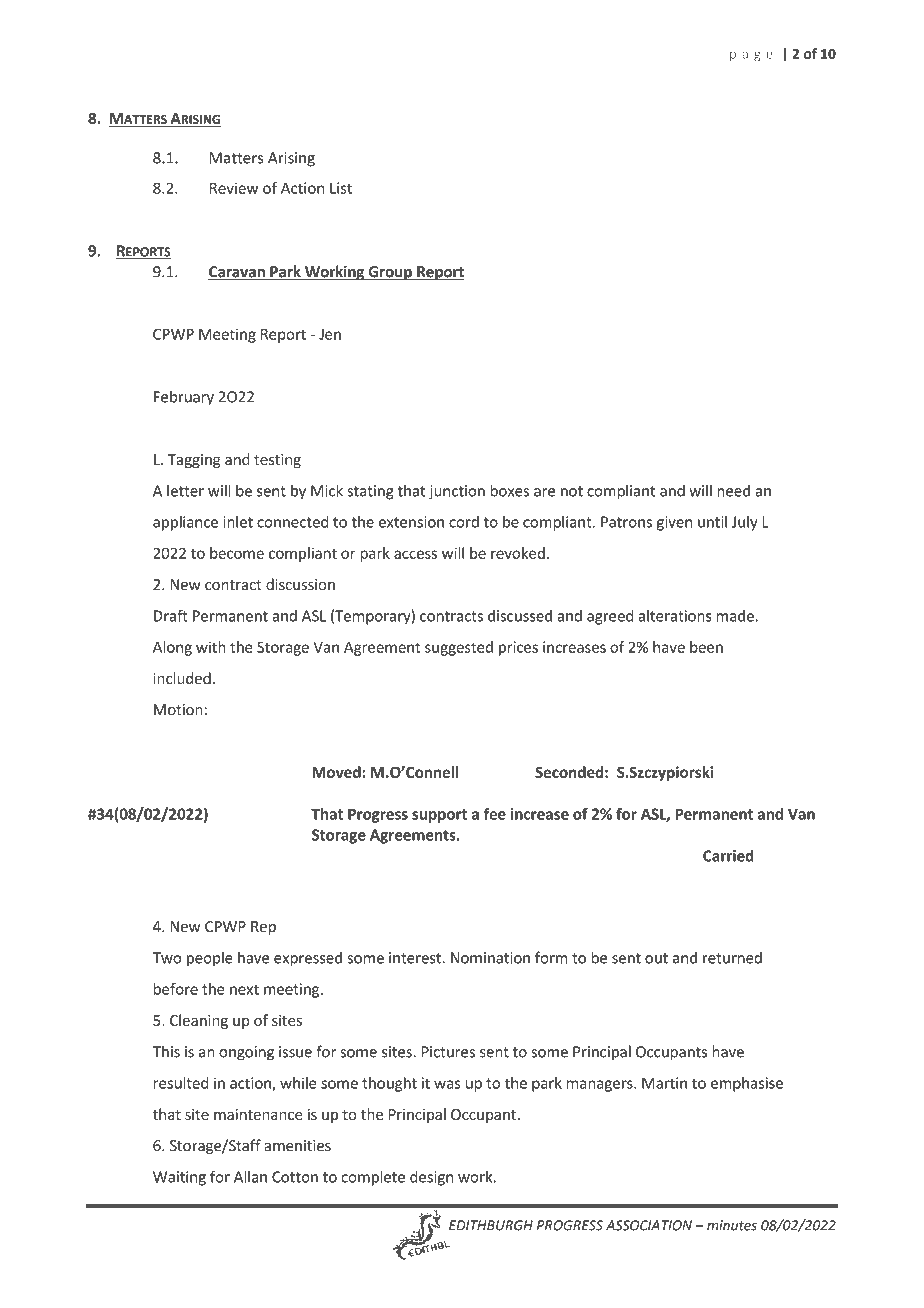 The height and width of the screenshot is (1308, 924). Describe the element at coordinates (459, 648) in the screenshot. I see `suggested` at that location.
